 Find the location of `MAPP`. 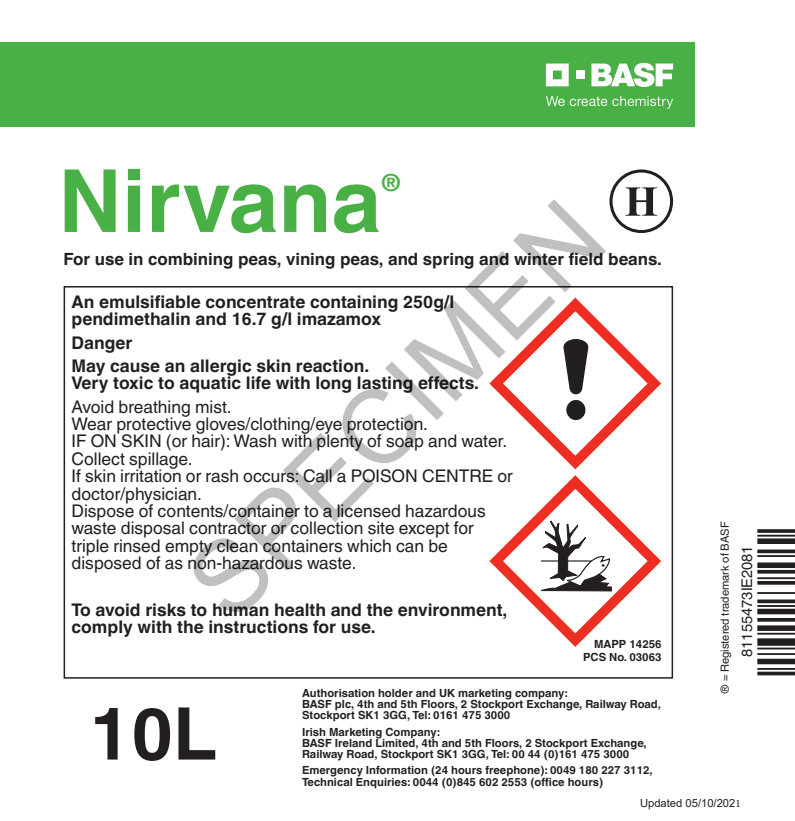

MAPP is located at coordinates (610, 644).
